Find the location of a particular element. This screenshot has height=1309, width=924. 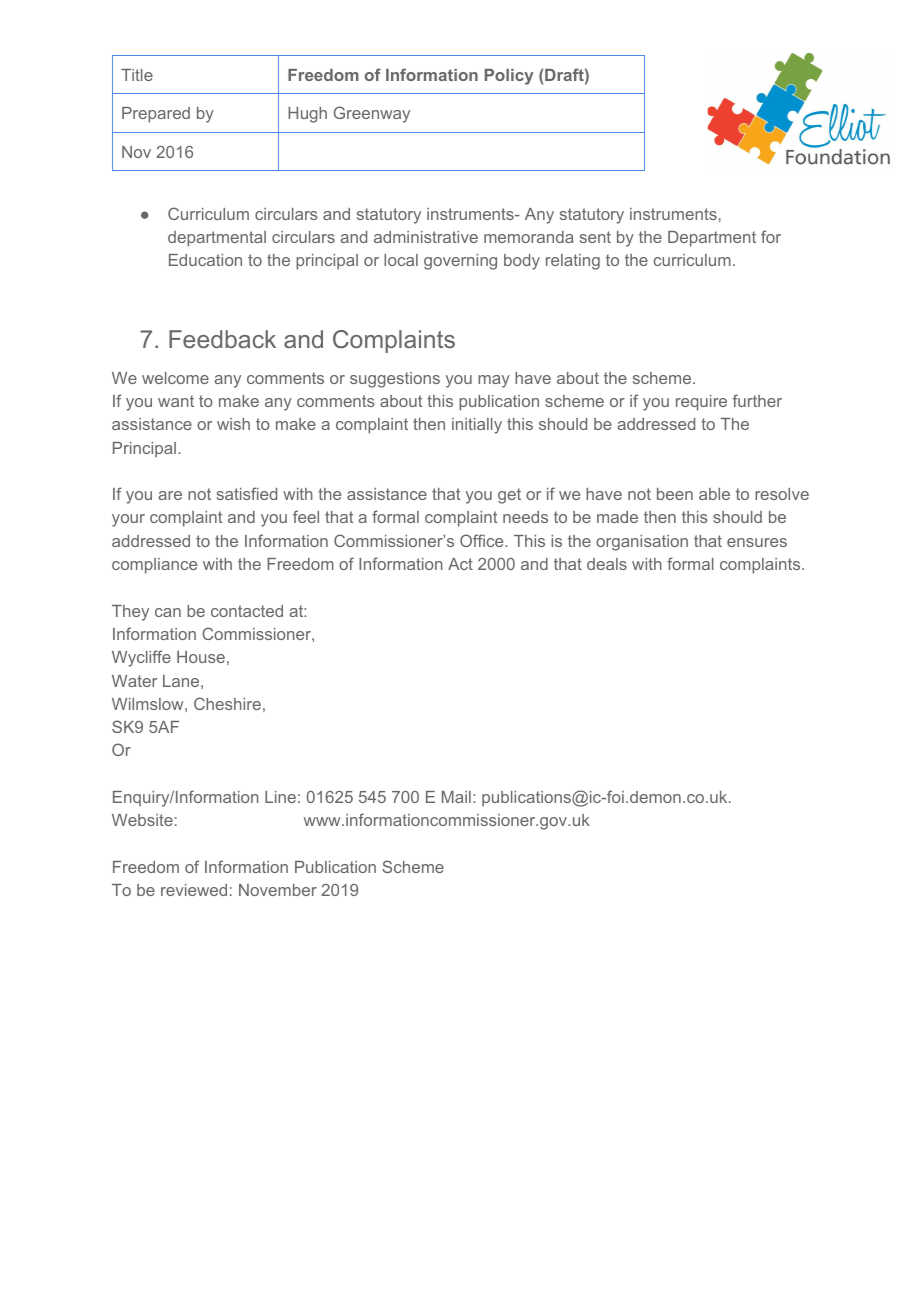

November is located at coordinates (278, 890).
